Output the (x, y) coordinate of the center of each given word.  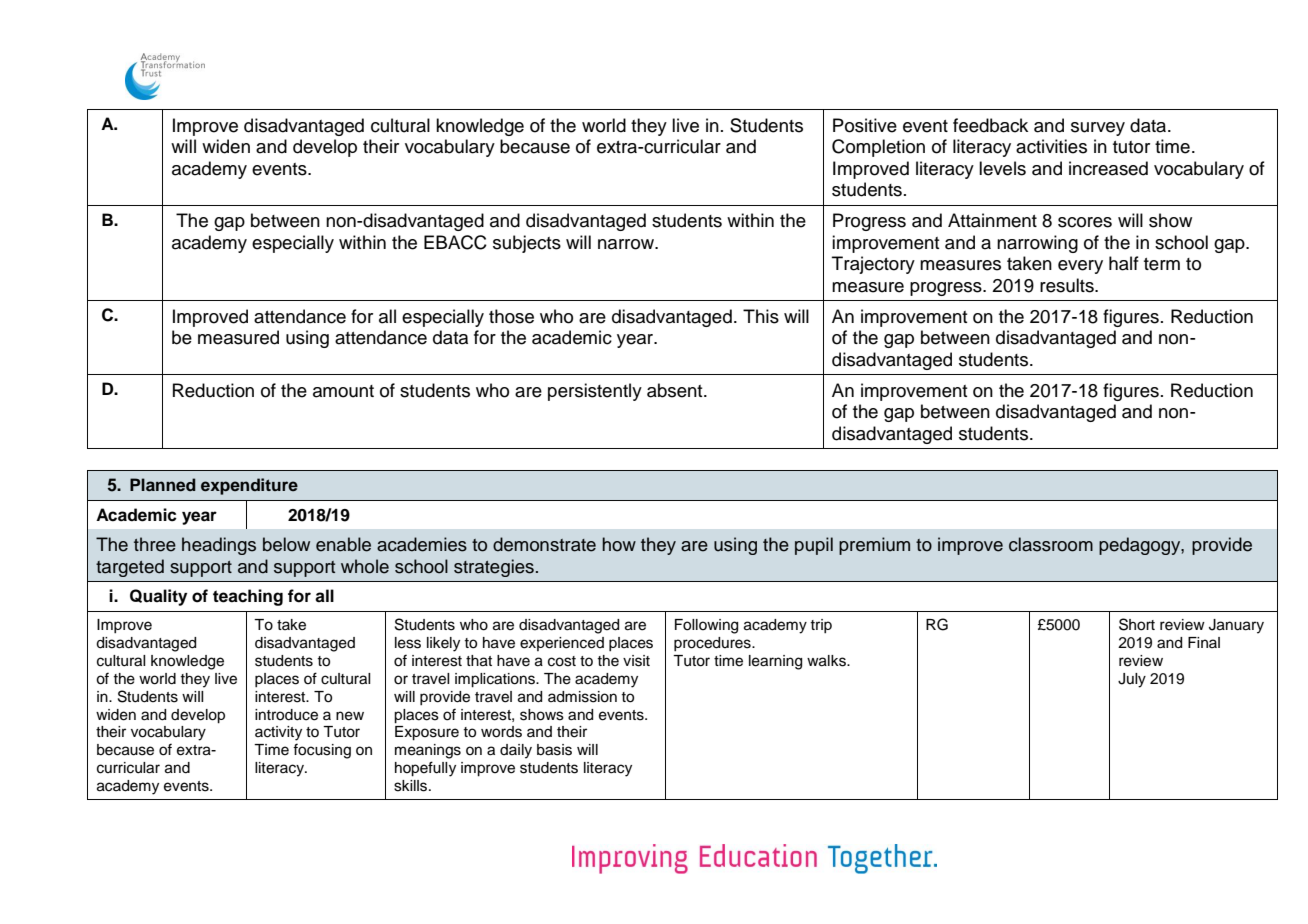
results (1068, 285)
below (286, 544)
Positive (865, 125)
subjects (527, 244)
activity (278, 733)
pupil (814, 546)
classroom (1051, 544)
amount (343, 391)
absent (676, 390)
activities (1051, 146)
